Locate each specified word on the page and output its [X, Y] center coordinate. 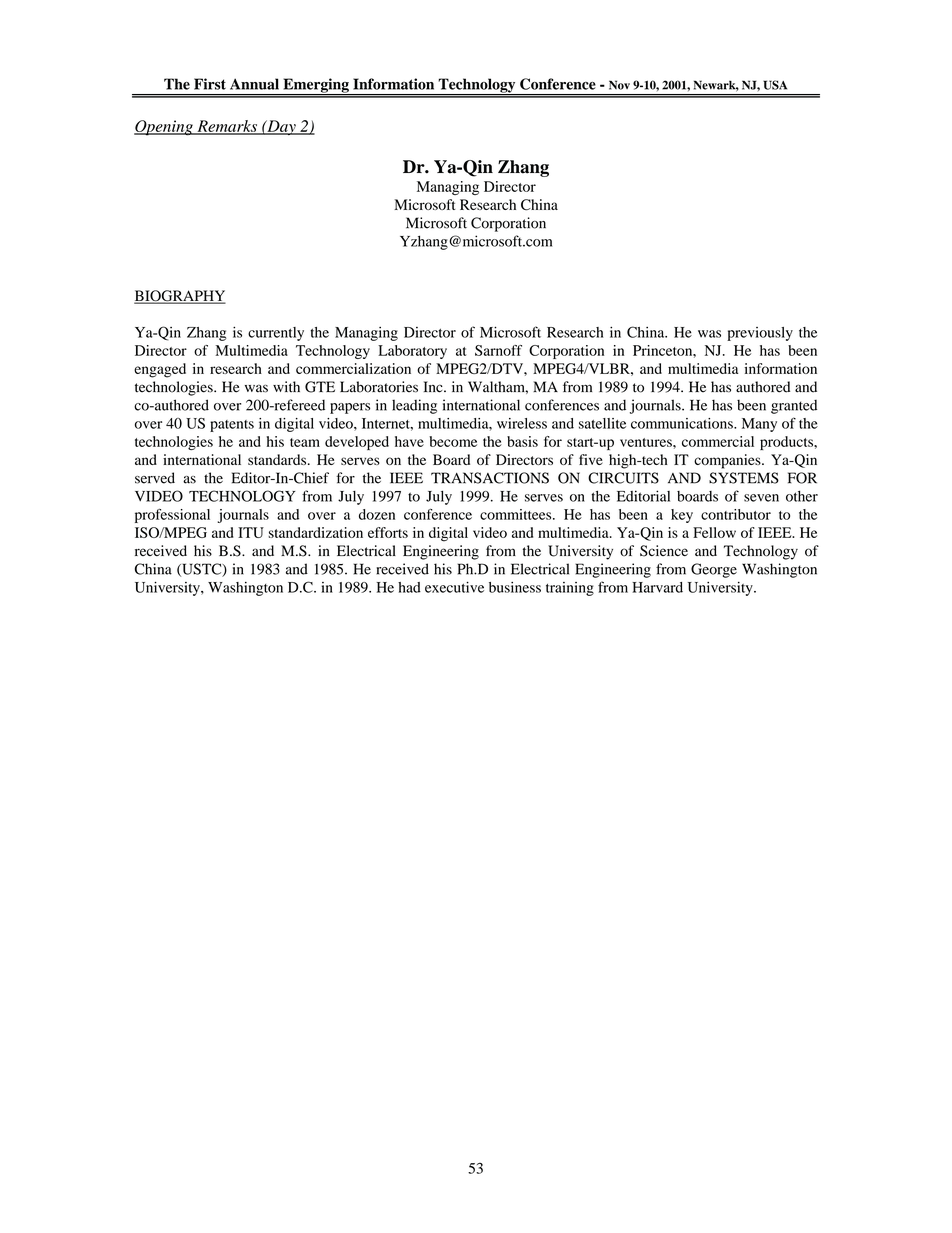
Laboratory [412, 352]
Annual [254, 84]
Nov [619, 85]
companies [728, 461]
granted [794, 407]
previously [760, 334]
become [453, 441]
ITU [251, 532]
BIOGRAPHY [180, 297]
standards [278, 459]
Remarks [227, 127]
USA [775, 85]
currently [276, 334]
